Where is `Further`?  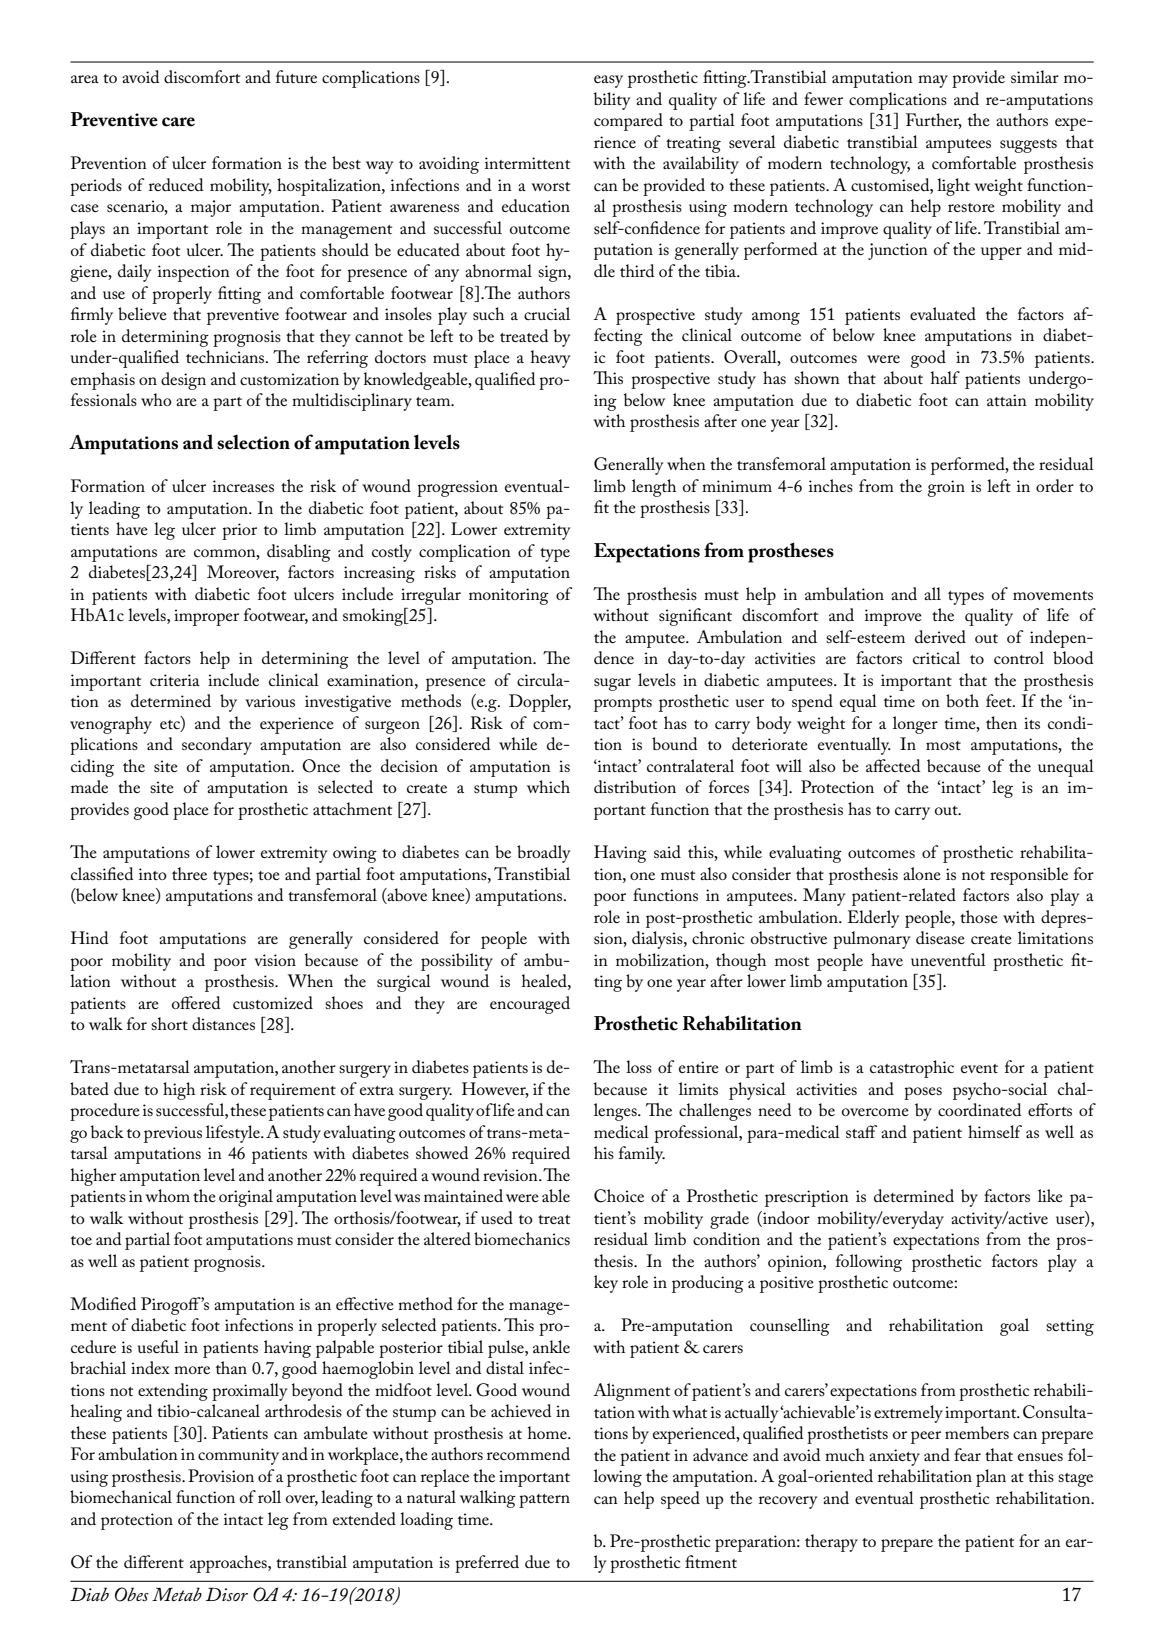
Further is located at coordinates (934, 121).
